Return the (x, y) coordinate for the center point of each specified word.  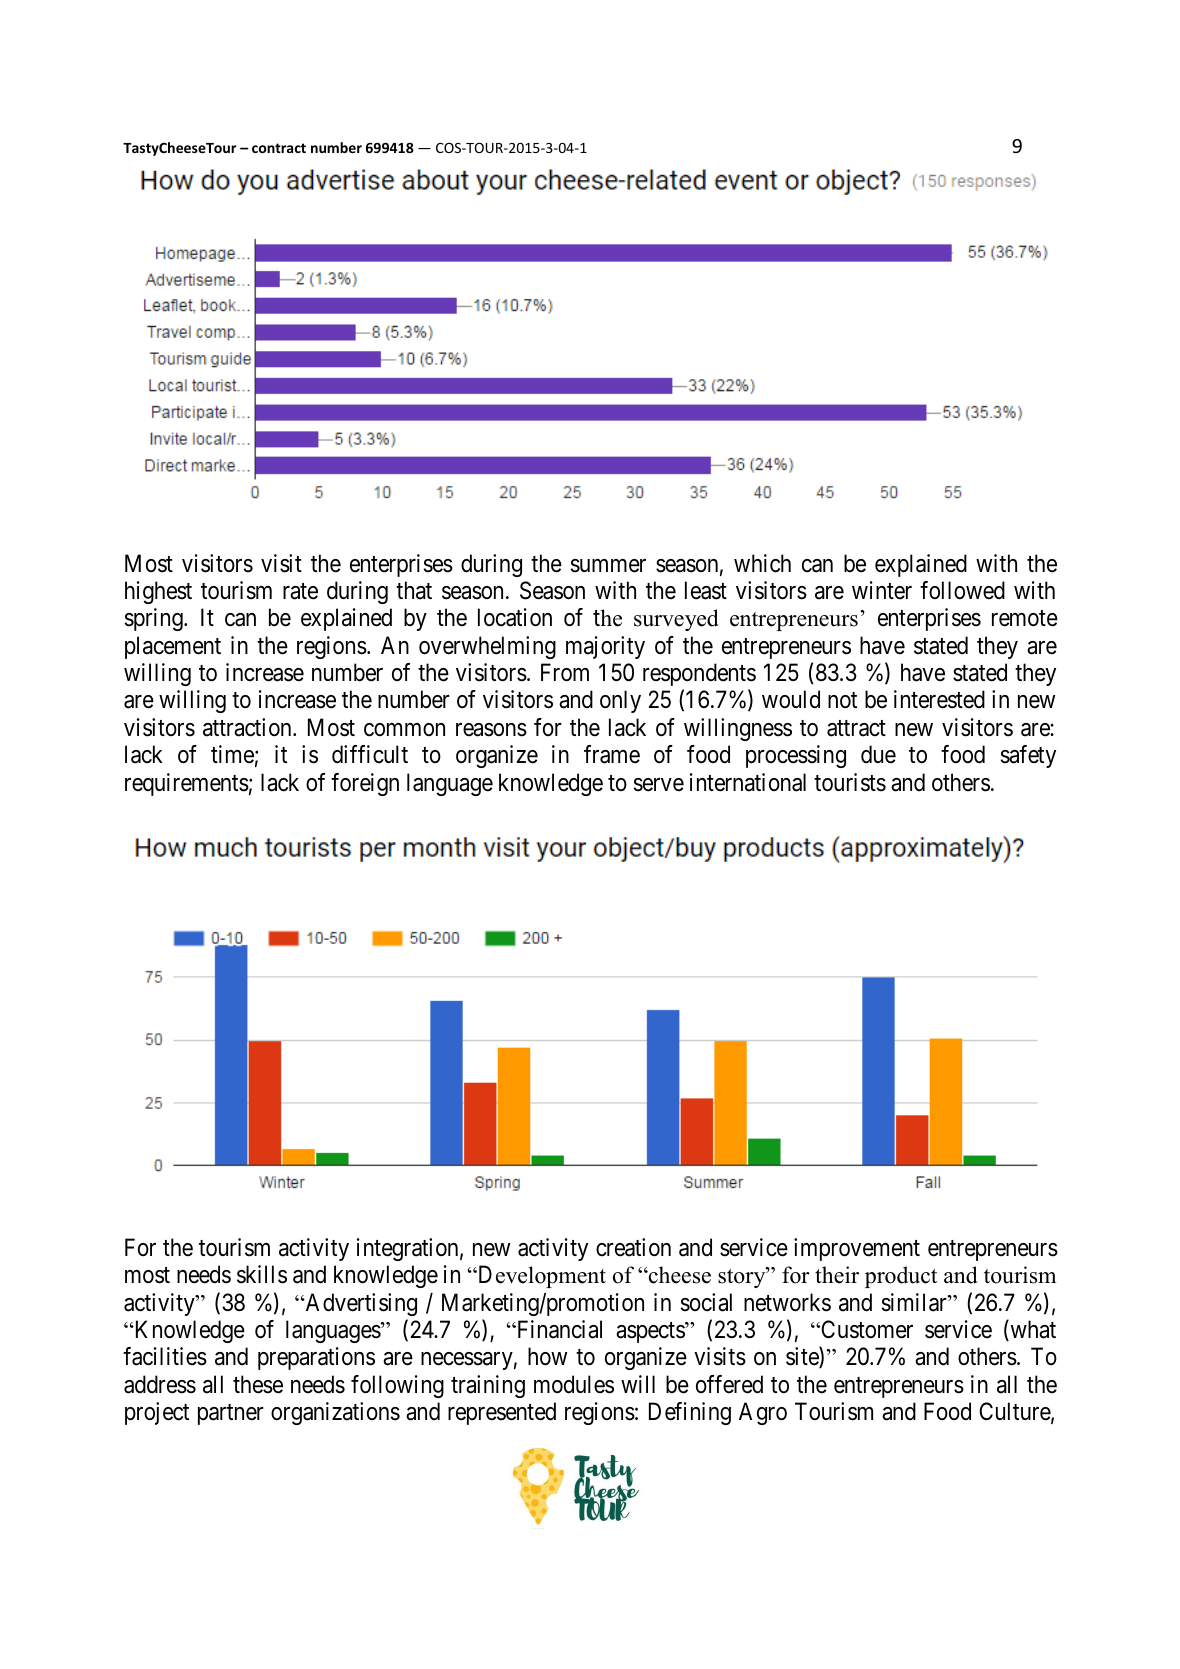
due (878, 754)
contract (279, 148)
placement (173, 647)
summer (608, 566)
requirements (187, 784)
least (706, 590)
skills (262, 1274)
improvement (857, 1249)
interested (939, 699)
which (762, 563)
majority (605, 647)
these (258, 1384)
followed (962, 590)
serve (659, 785)
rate (300, 591)
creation (633, 1247)
